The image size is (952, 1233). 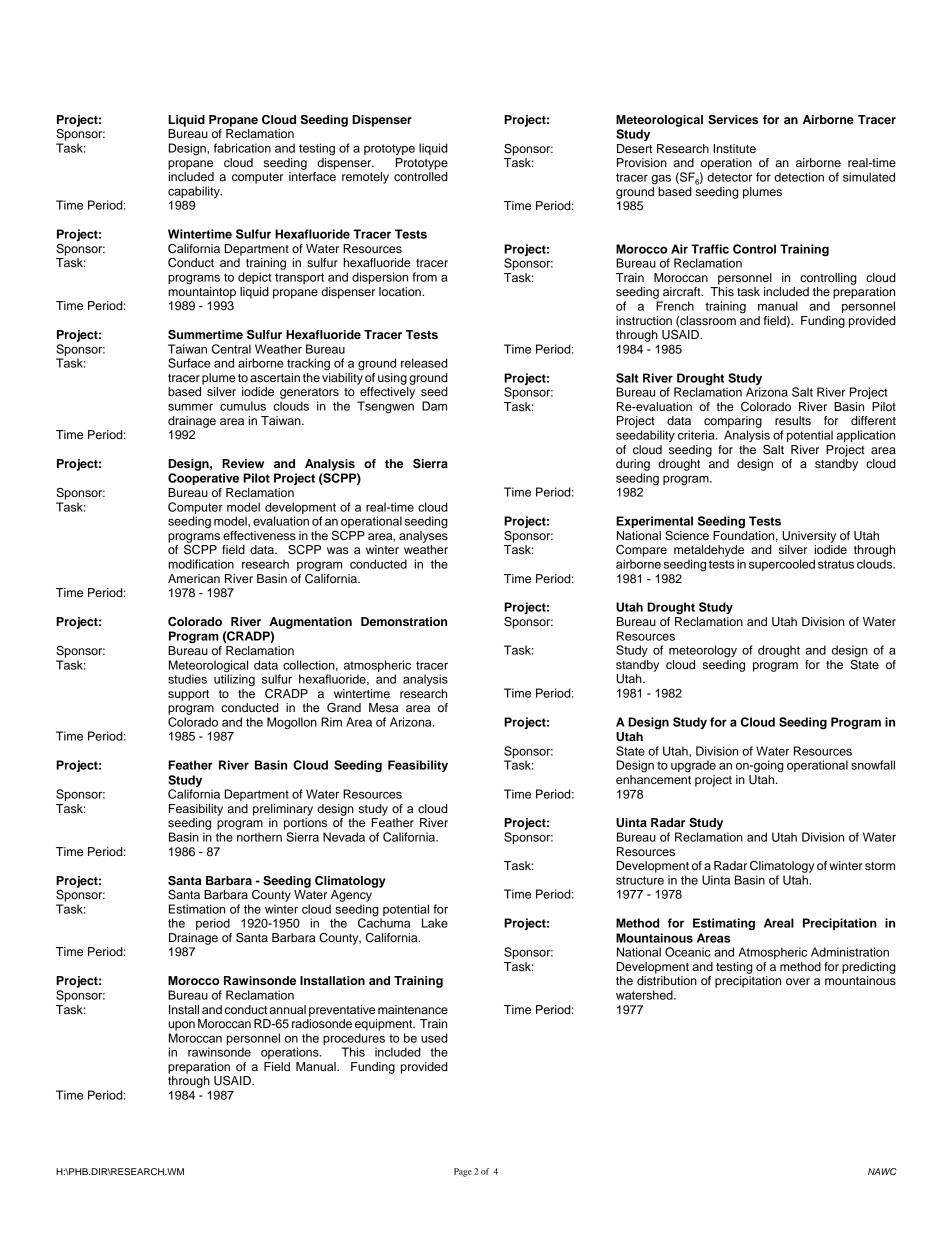 What do you see at coordinates (434, 406) in the document?
I see `Dam` at bounding box center [434, 406].
